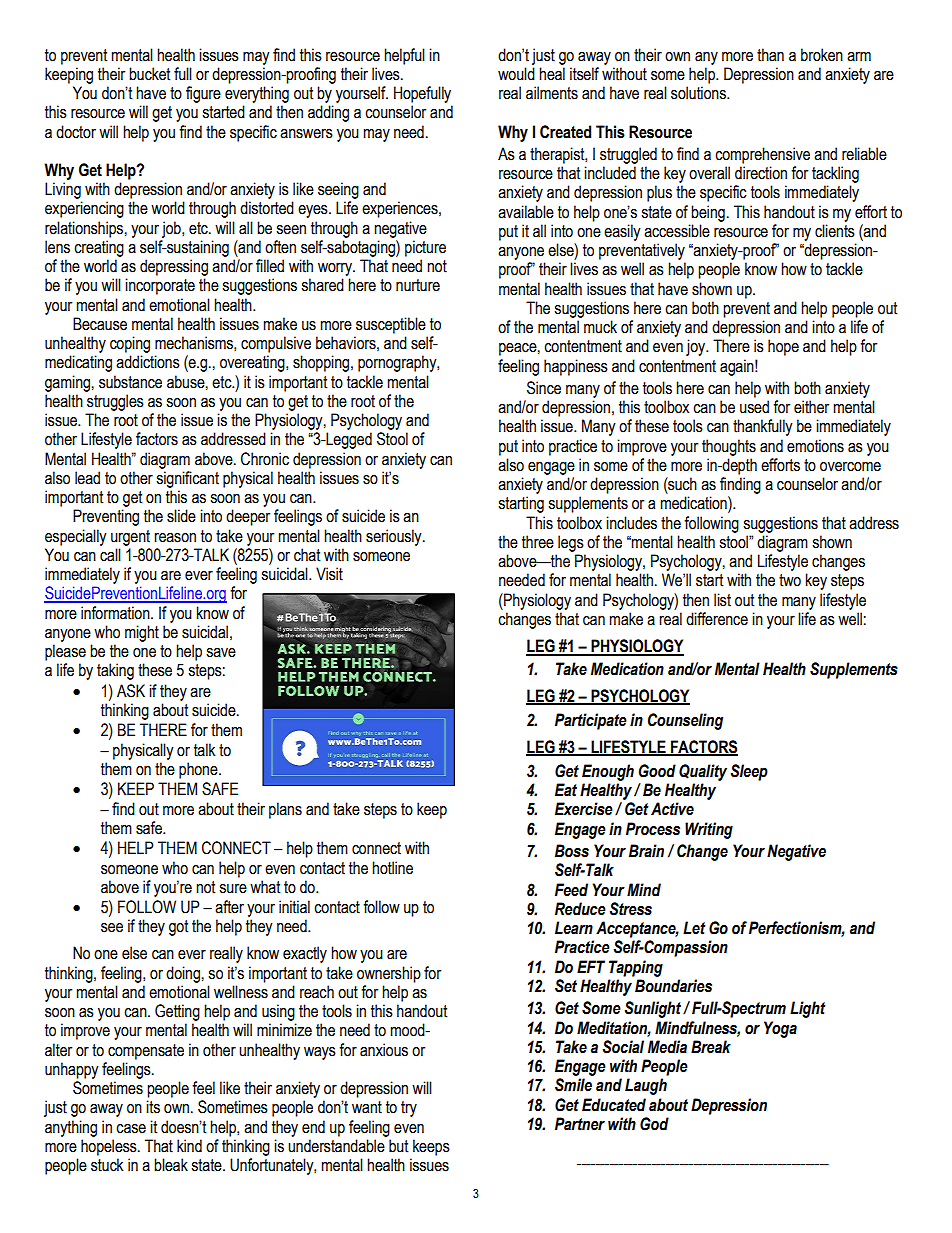 This document has width=952, height=1233. I want to click on case, so click(131, 1129).
